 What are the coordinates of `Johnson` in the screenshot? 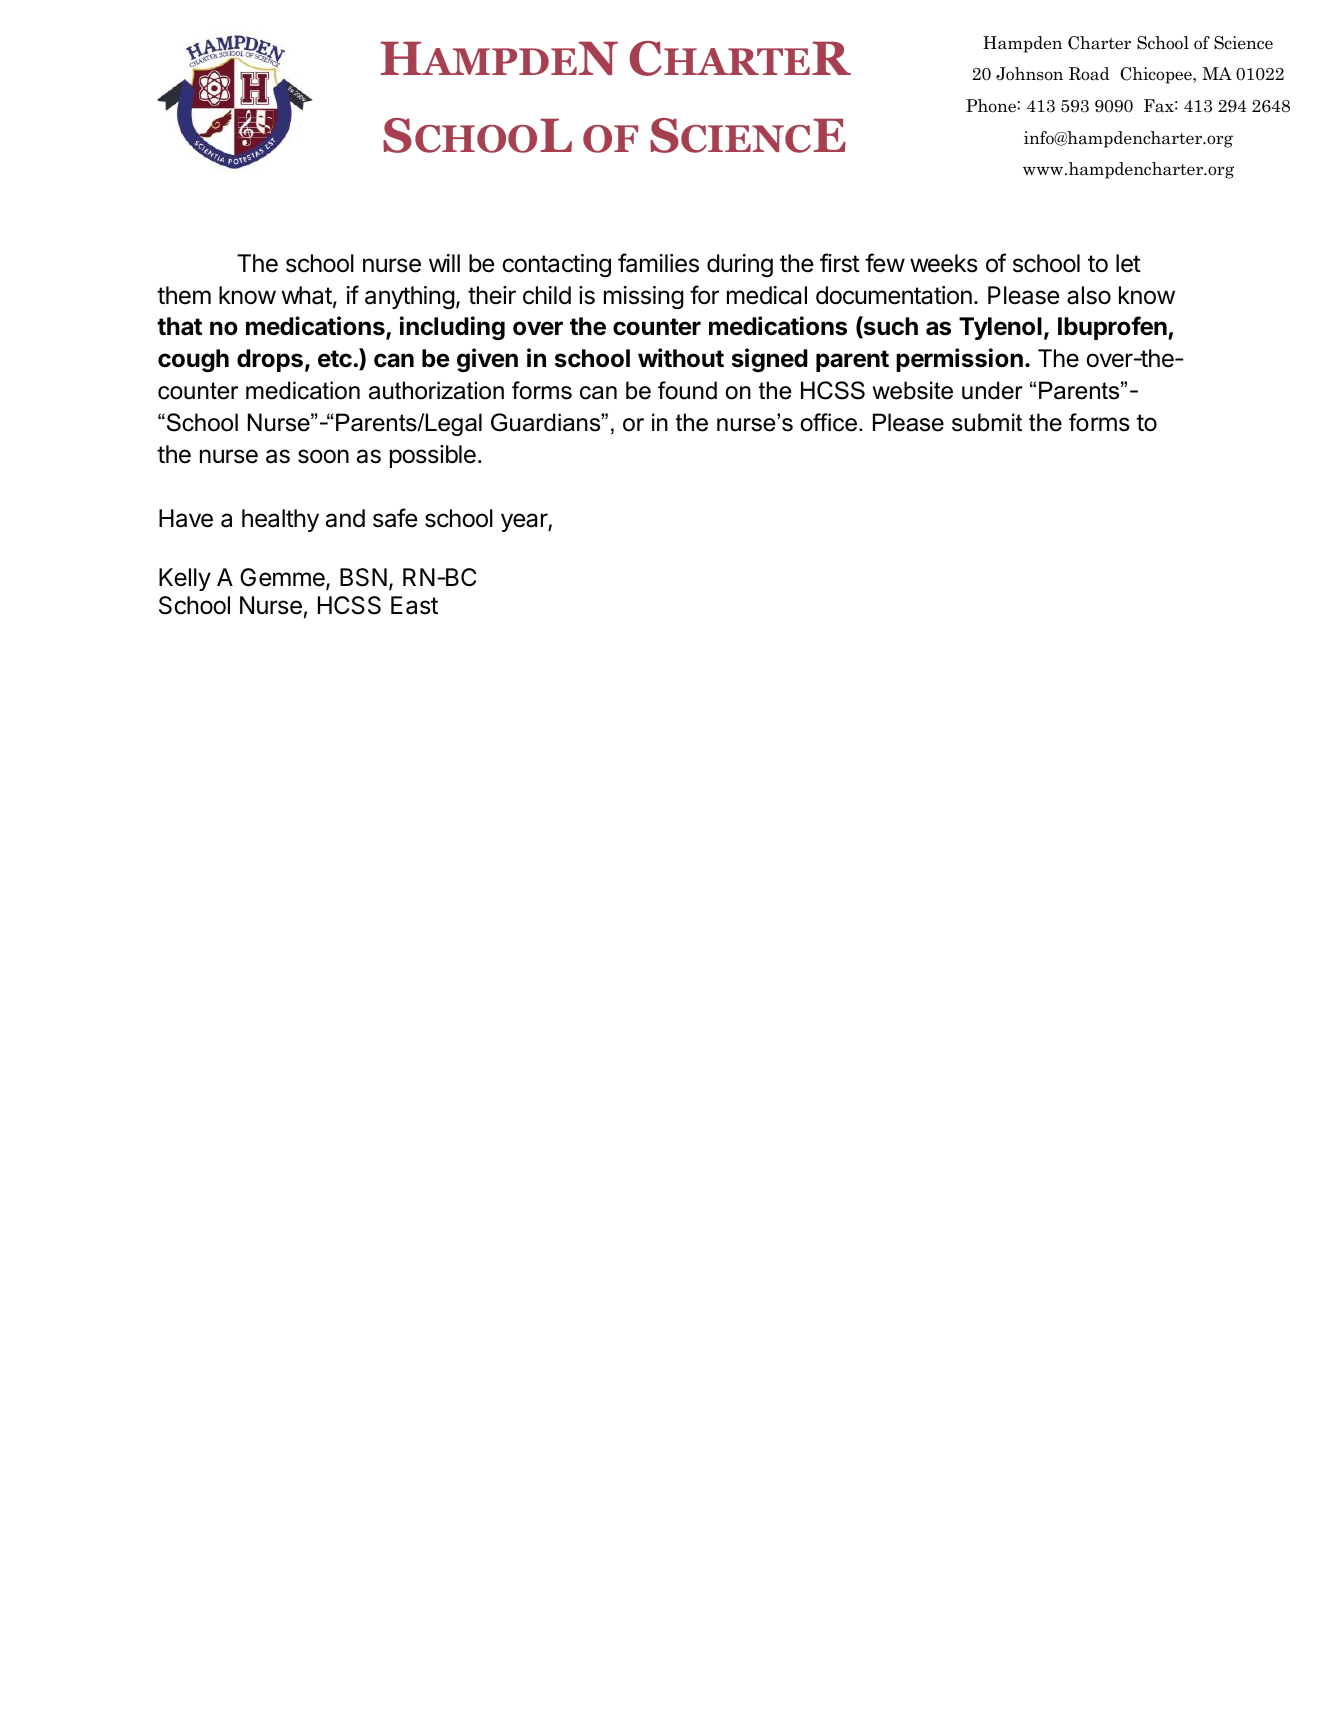 It's located at (1029, 74).
